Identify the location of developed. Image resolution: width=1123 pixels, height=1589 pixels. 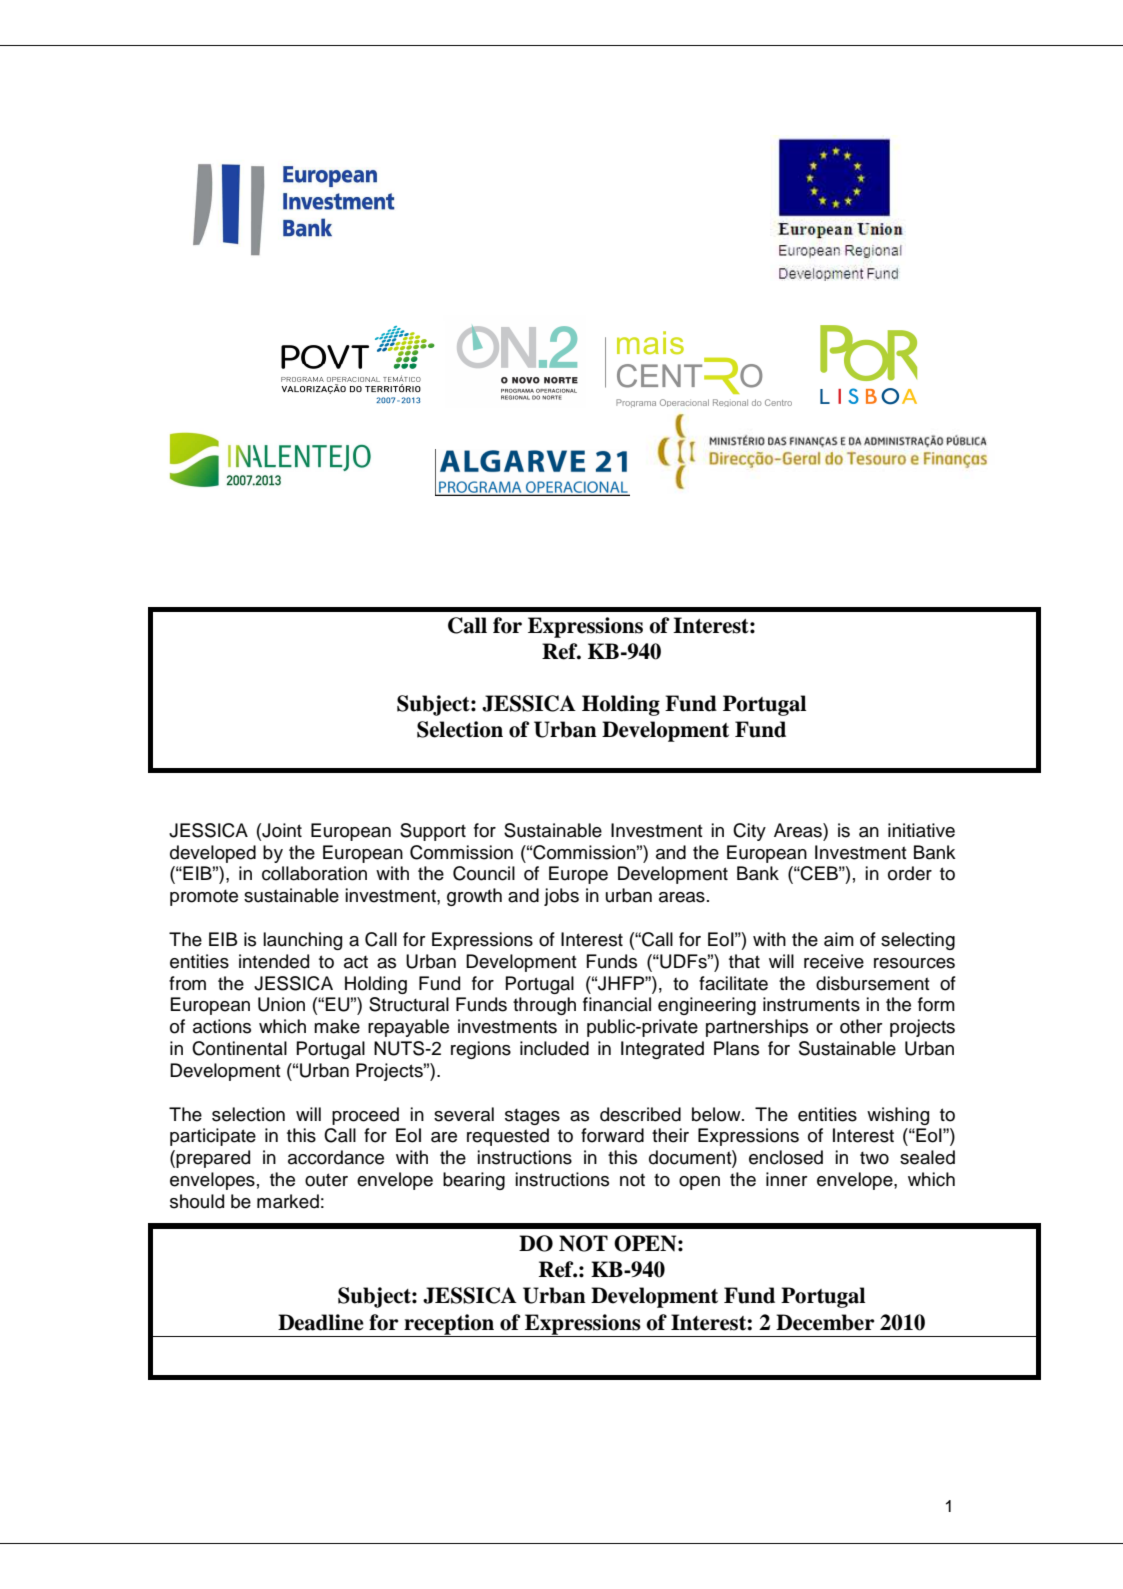
(213, 854).
